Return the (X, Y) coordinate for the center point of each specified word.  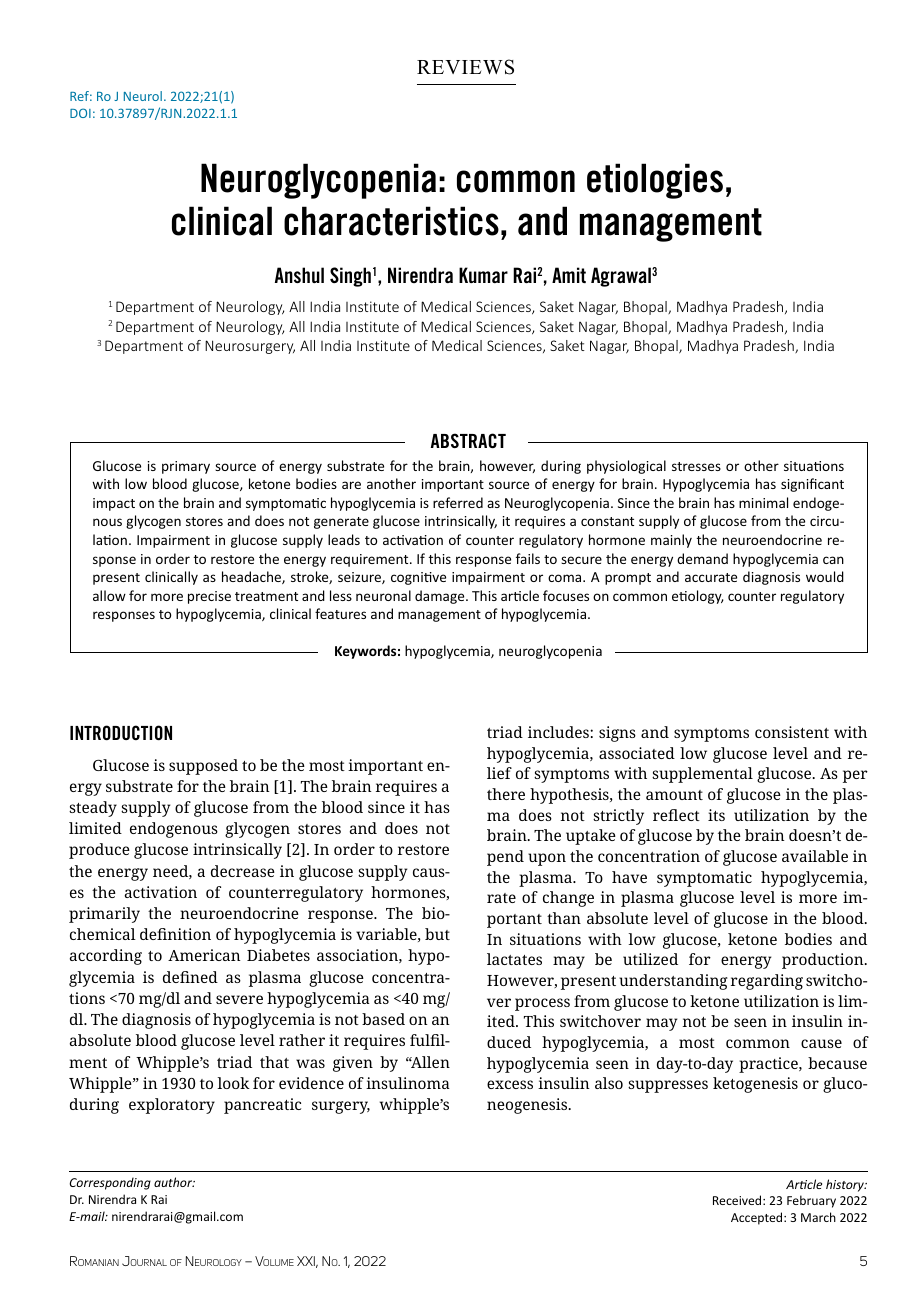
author (174, 1182)
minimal (763, 502)
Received (738, 1200)
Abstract (468, 440)
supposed (203, 767)
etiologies (655, 181)
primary (186, 467)
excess (510, 1084)
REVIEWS (465, 67)
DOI (80, 113)
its (716, 815)
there (506, 794)
